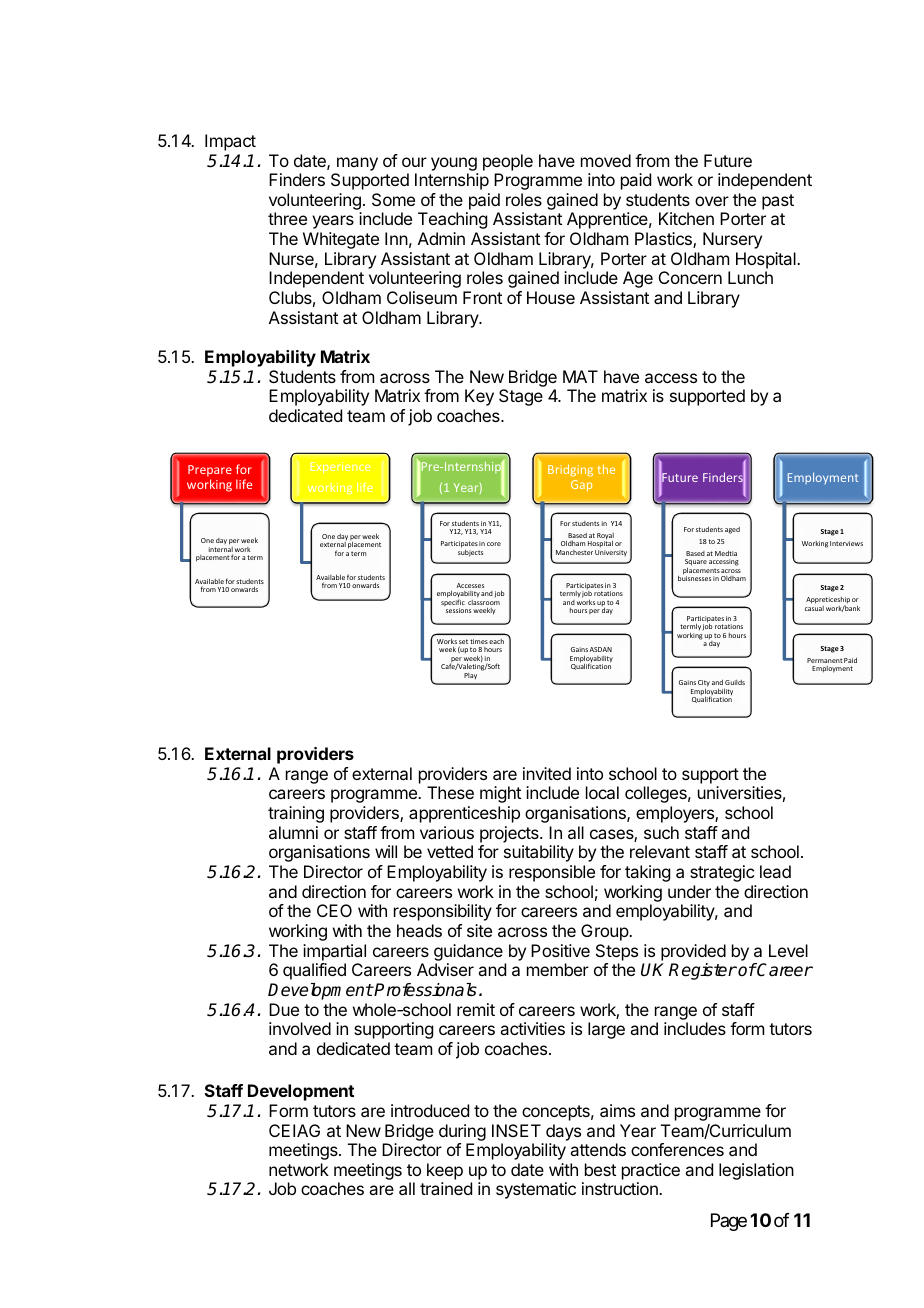 The image size is (924, 1308). Describe the element at coordinates (756, 1171) in the screenshot. I see `legislation` at that location.
